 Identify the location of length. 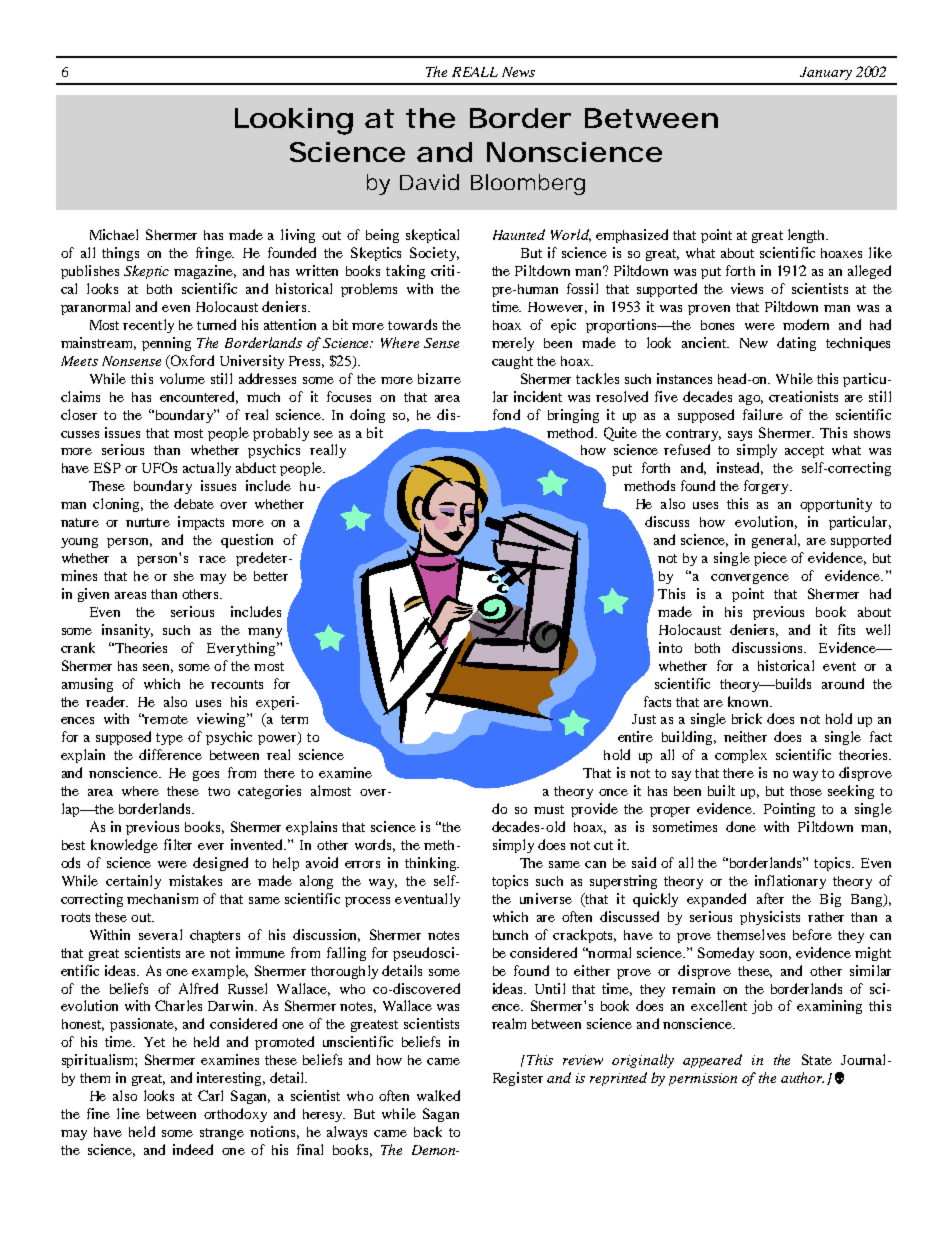
(807, 236).
